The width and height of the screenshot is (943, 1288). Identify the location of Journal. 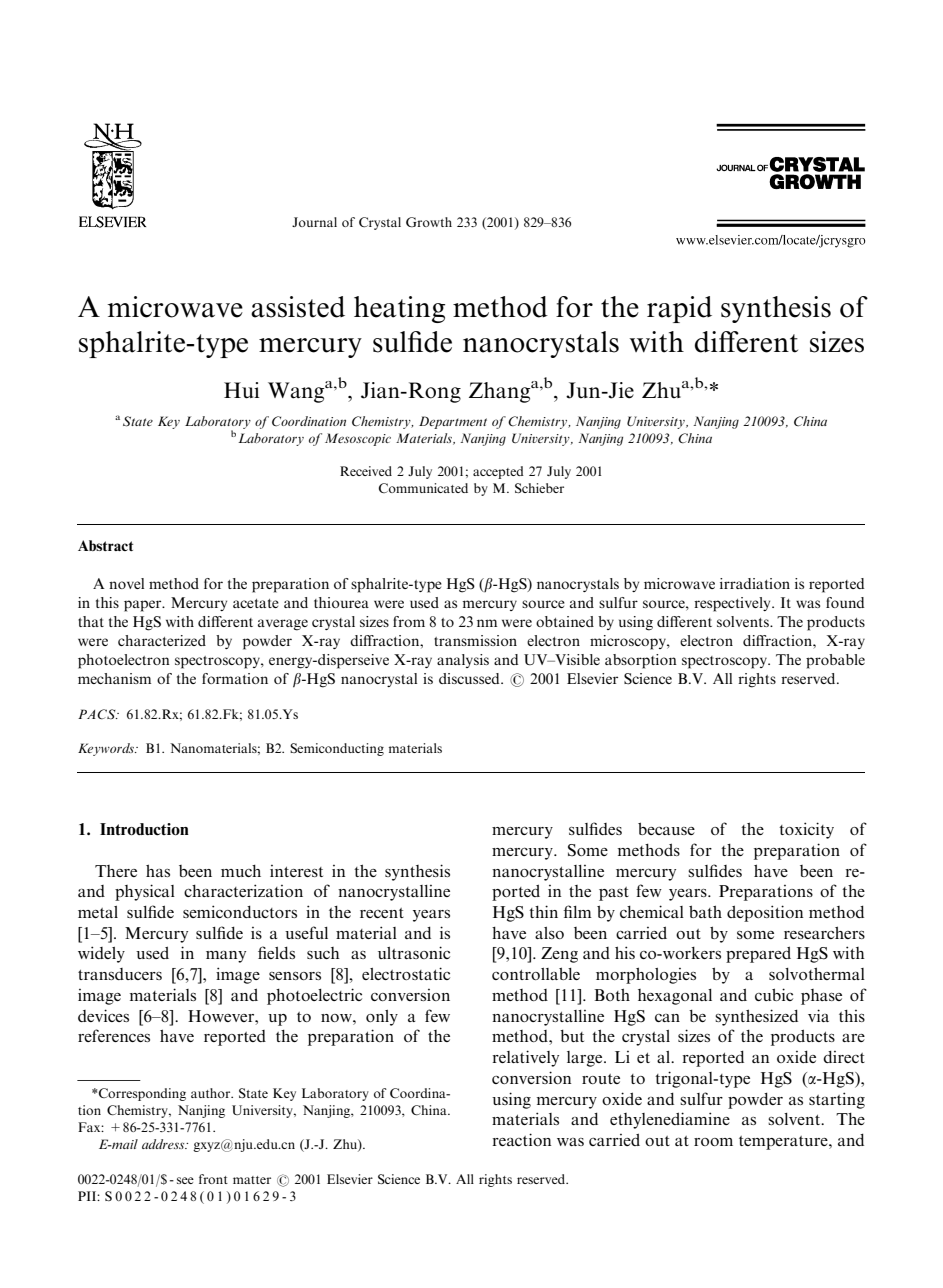
(314, 222).
